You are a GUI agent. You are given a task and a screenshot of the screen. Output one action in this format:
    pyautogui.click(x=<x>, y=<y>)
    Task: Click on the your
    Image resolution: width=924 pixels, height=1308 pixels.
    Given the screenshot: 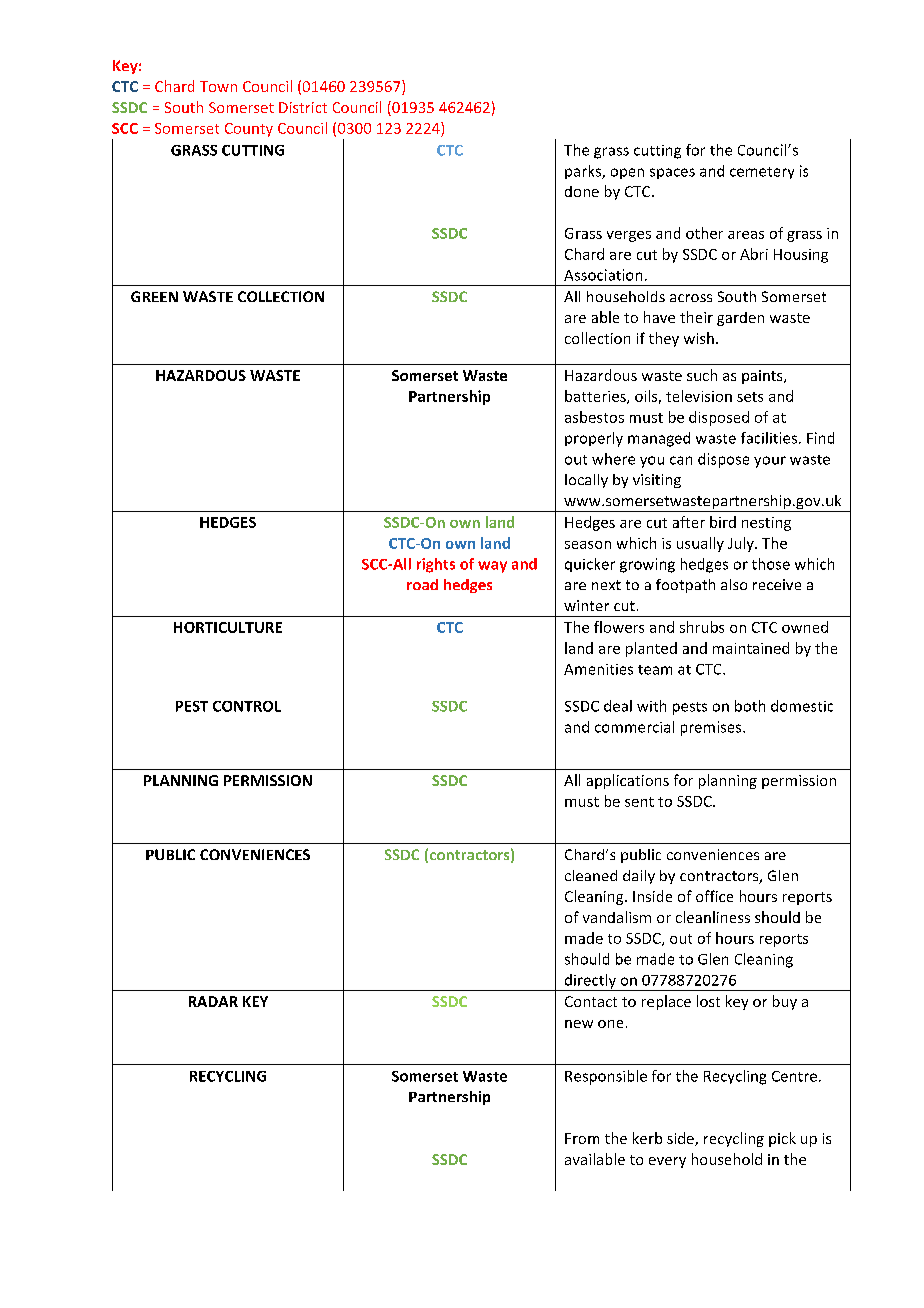 What is the action you would take?
    pyautogui.click(x=770, y=462)
